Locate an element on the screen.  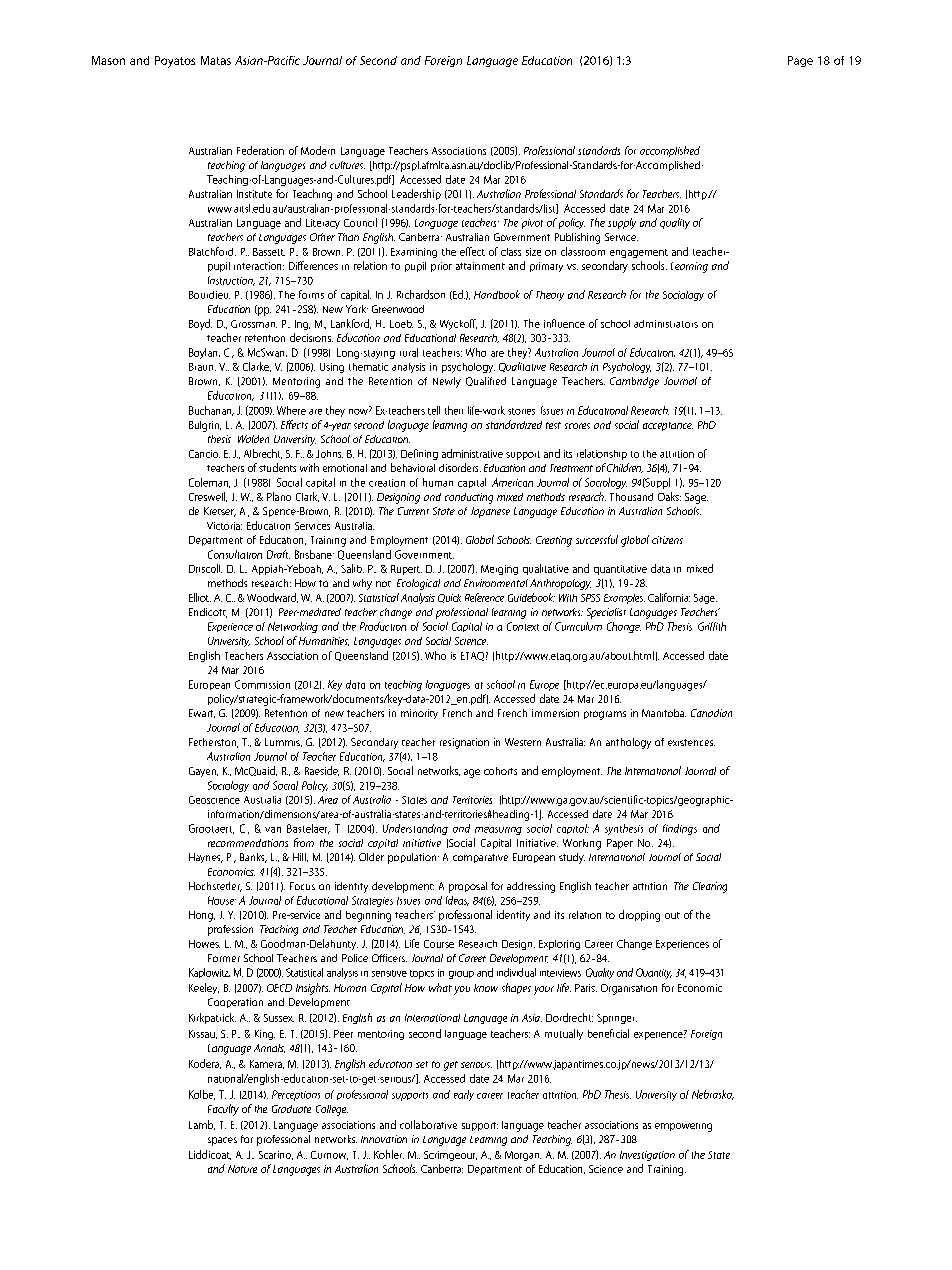
Elliot is located at coordinates (200, 597).
